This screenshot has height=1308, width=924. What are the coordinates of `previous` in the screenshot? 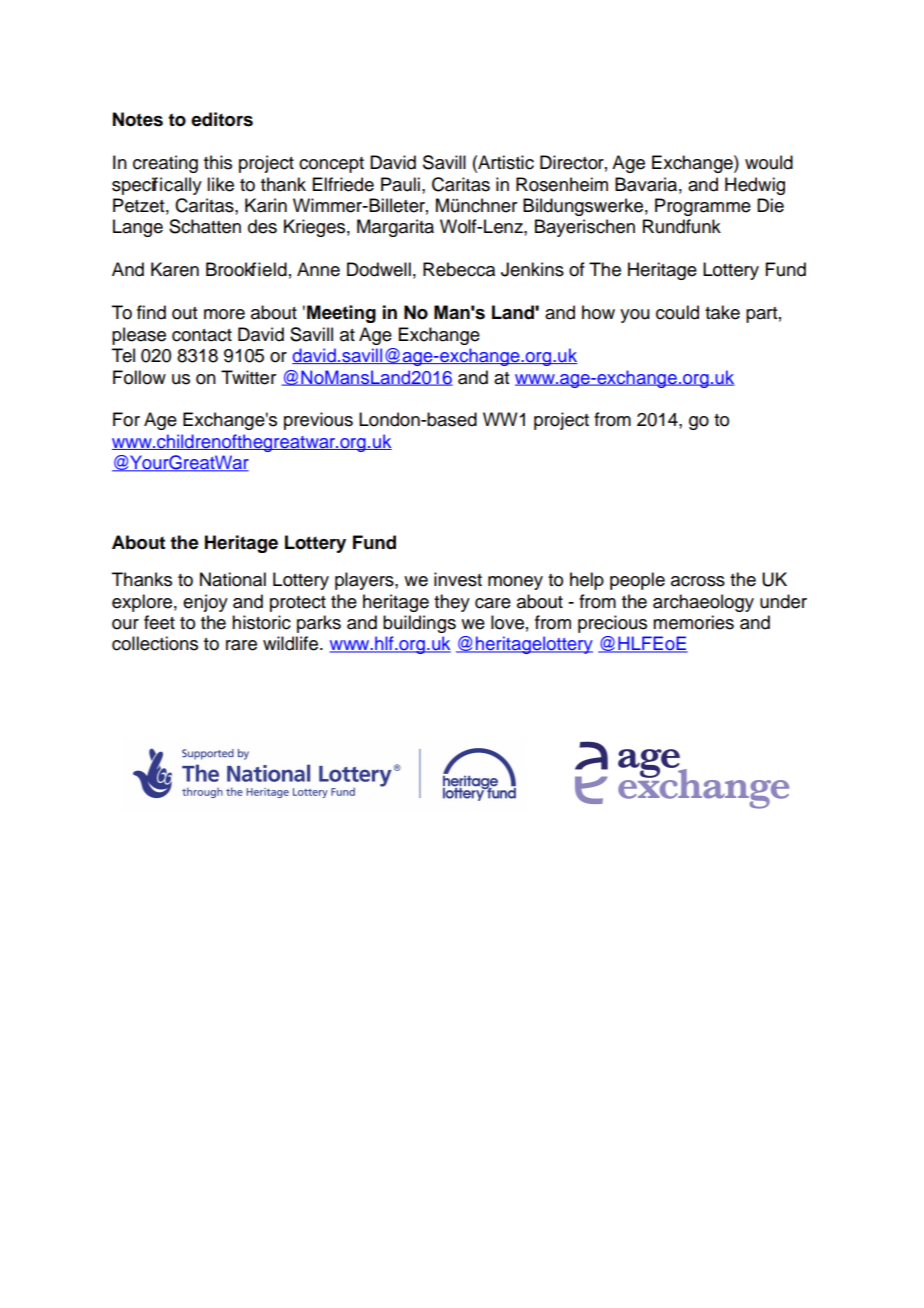 It's located at (318, 421).
